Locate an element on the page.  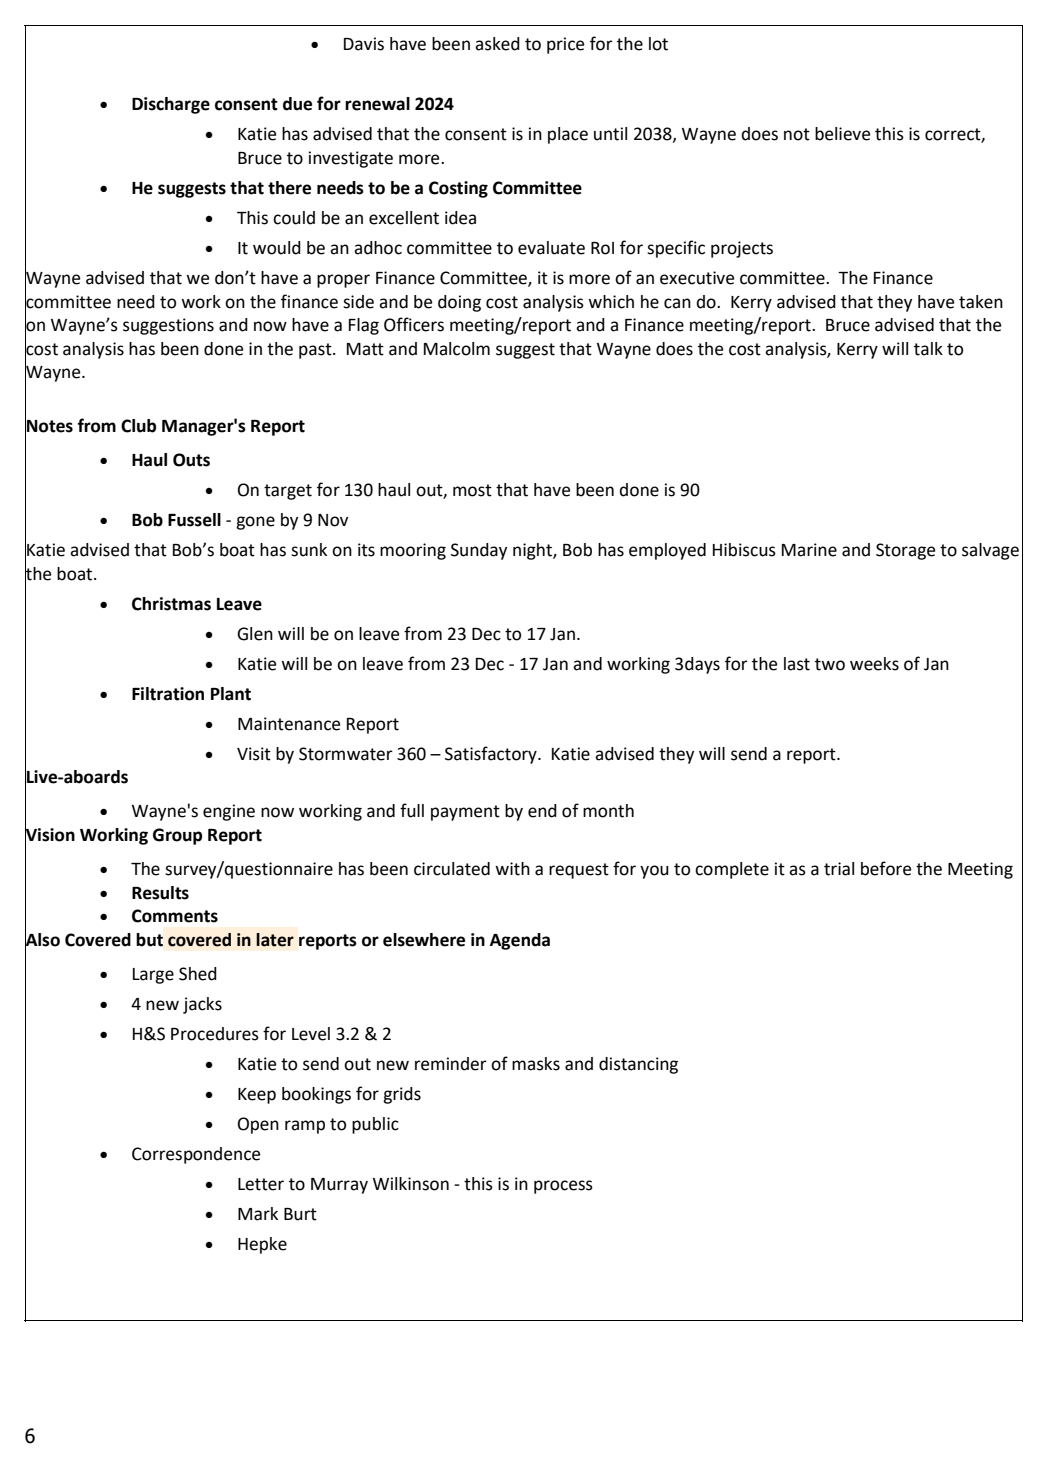
with is located at coordinates (512, 869).
